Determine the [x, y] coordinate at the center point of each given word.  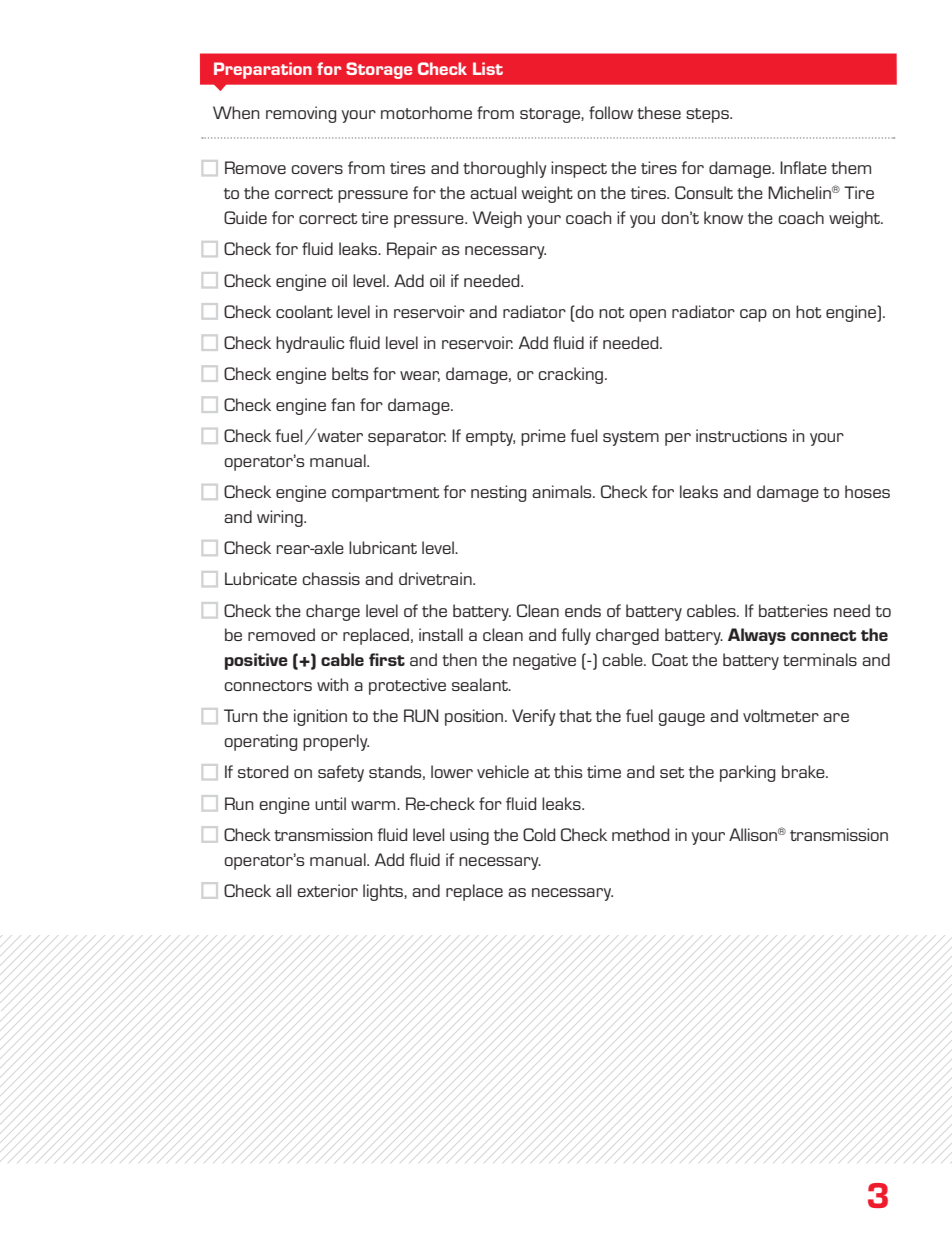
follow [611, 112]
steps [708, 115]
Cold [539, 834]
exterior [327, 890]
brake [804, 771]
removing [301, 114]
